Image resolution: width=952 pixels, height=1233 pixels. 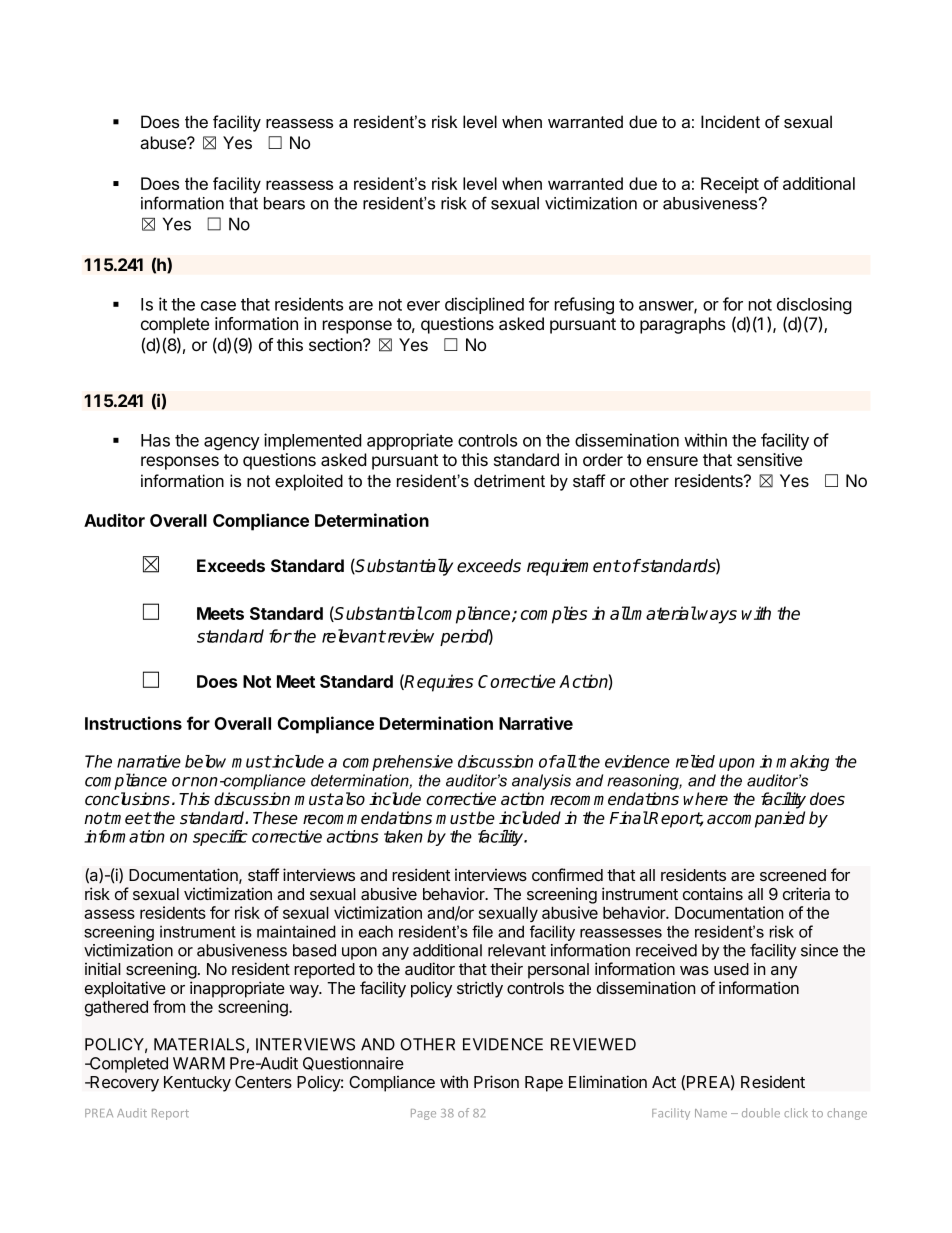 What do you see at coordinates (284, 203) in the page?
I see `bears` at bounding box center [284, 203].
